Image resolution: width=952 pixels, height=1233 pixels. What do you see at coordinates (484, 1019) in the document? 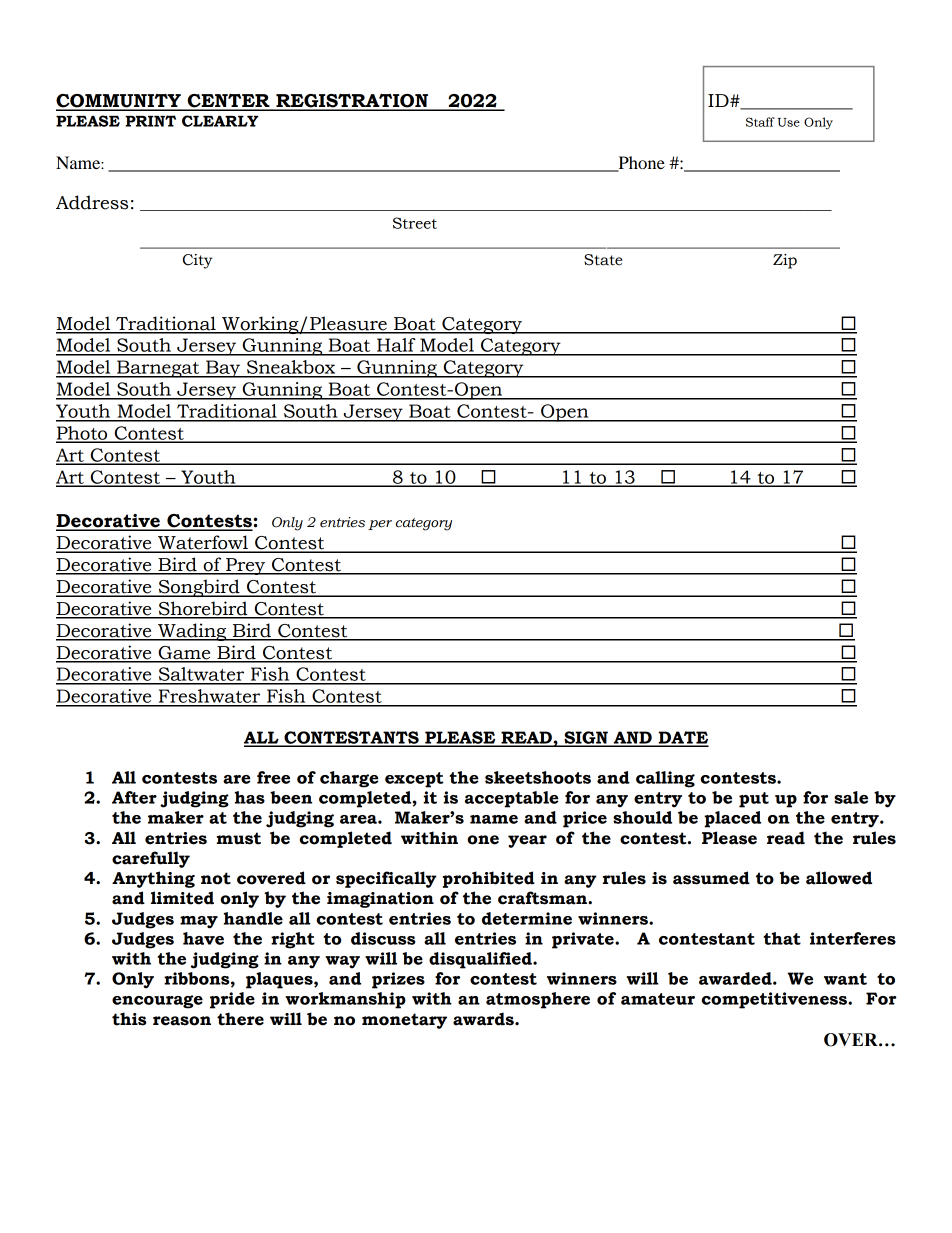
I see `awards` at bounding box center [484, 1019].
